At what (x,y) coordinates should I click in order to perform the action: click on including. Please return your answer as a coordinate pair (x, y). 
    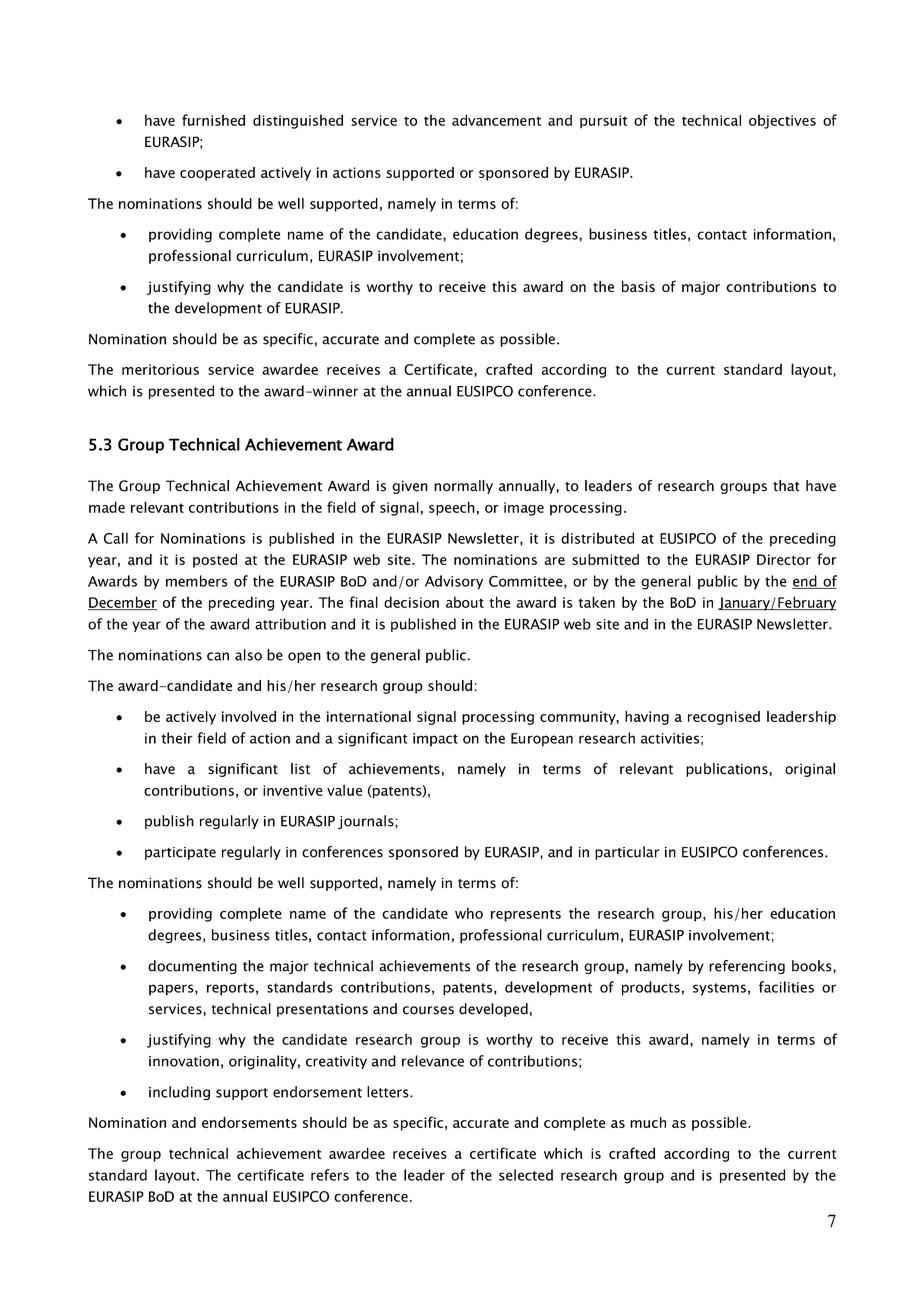
    Looking at the image, I should click on (179, 1093).
